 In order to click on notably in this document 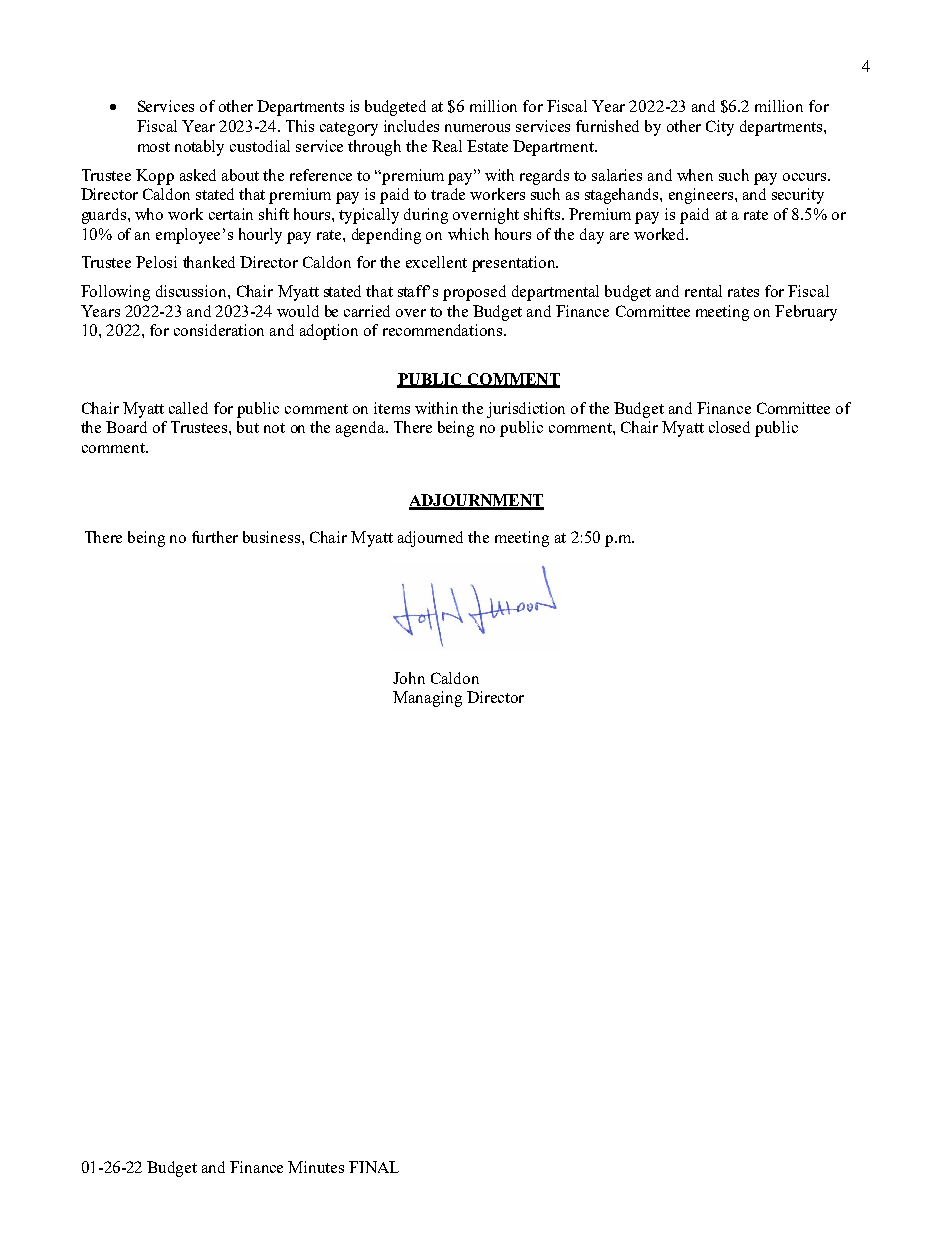, I will do `click(199, 148)`.
